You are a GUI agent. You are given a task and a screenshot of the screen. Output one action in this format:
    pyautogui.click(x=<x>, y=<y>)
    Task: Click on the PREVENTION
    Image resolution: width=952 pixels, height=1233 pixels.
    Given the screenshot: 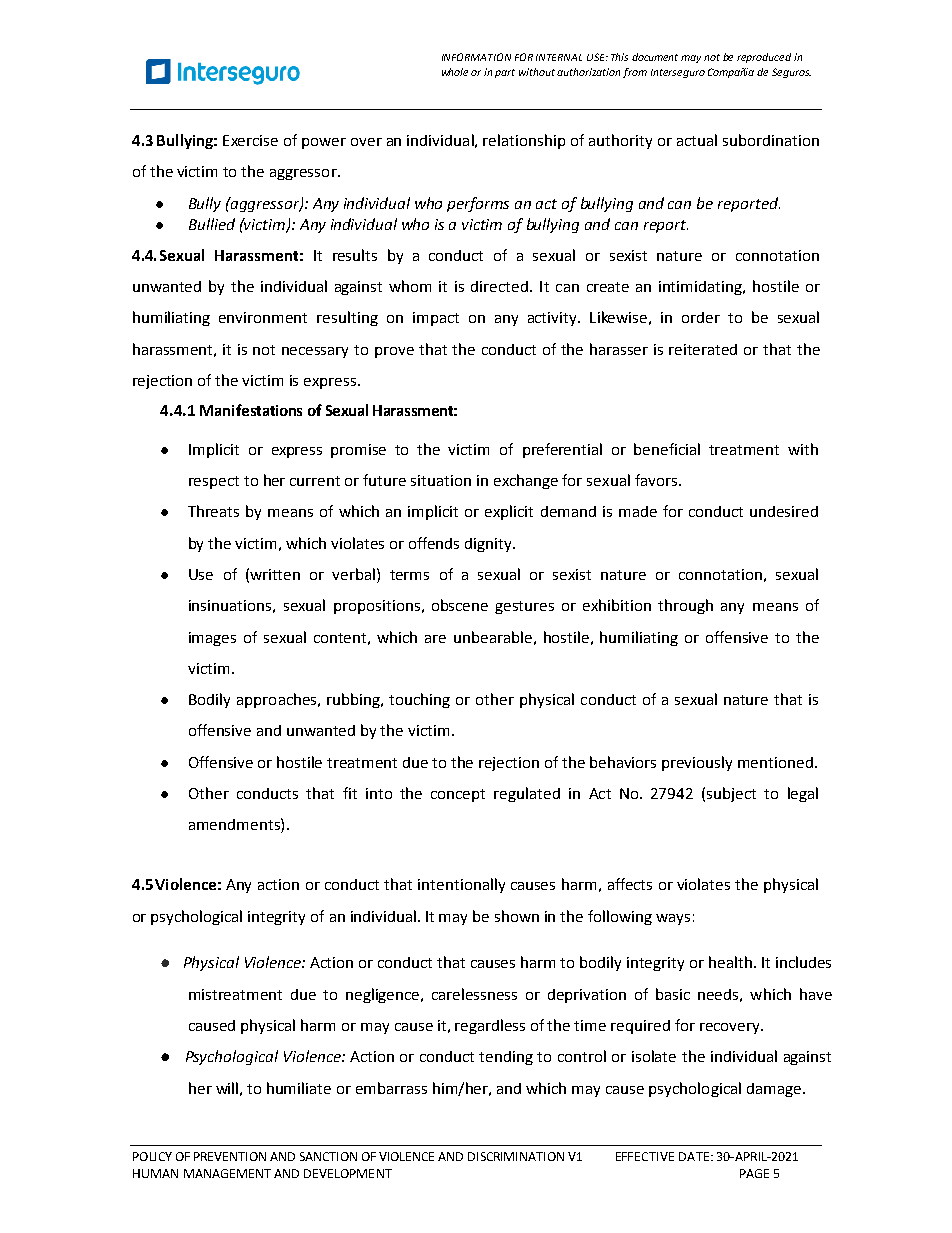 What is the action you would take?
    pyautogui.click(x=230, y=1156)
